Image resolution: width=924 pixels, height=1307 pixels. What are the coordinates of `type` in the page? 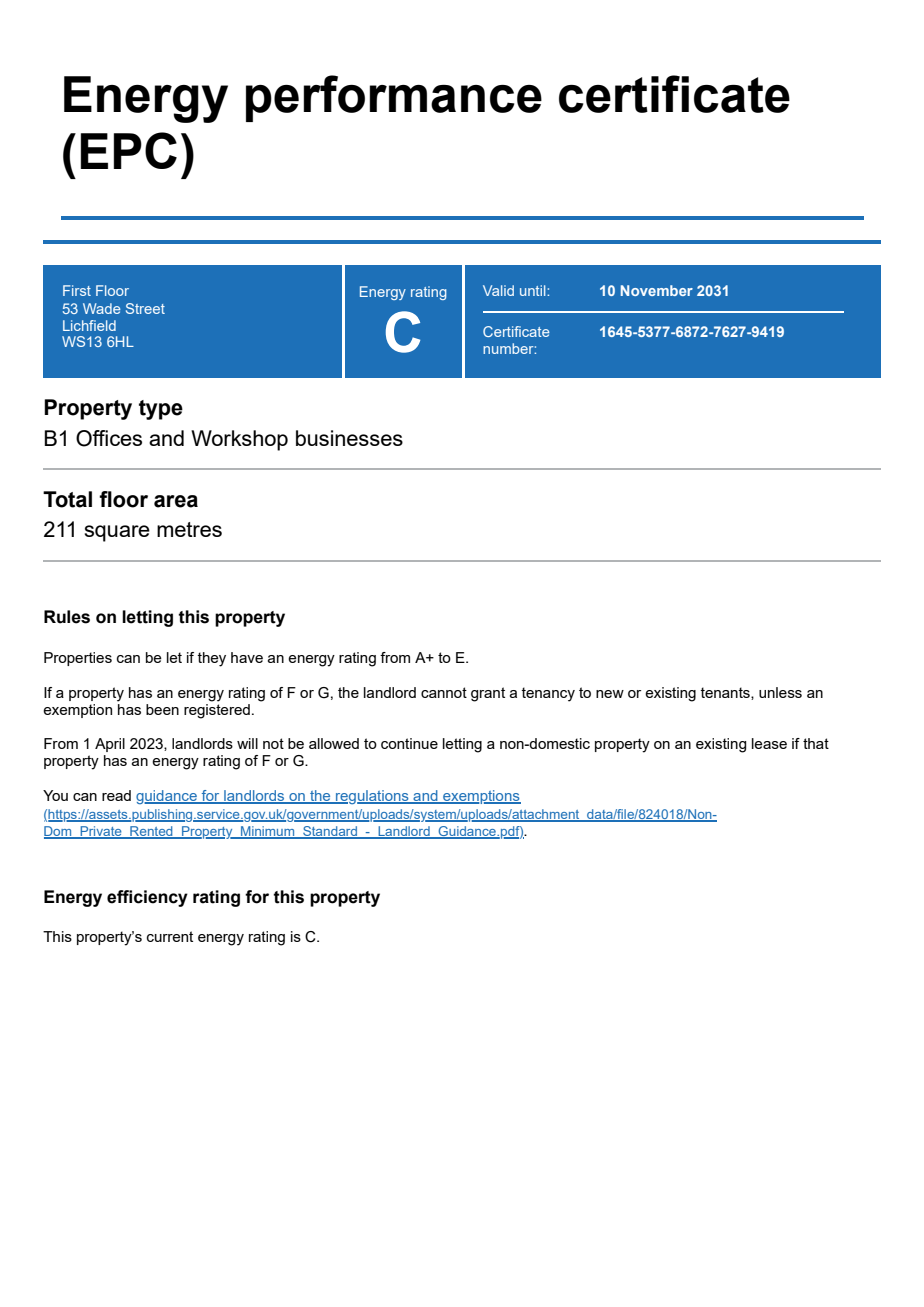 It's located at (161, 410).
